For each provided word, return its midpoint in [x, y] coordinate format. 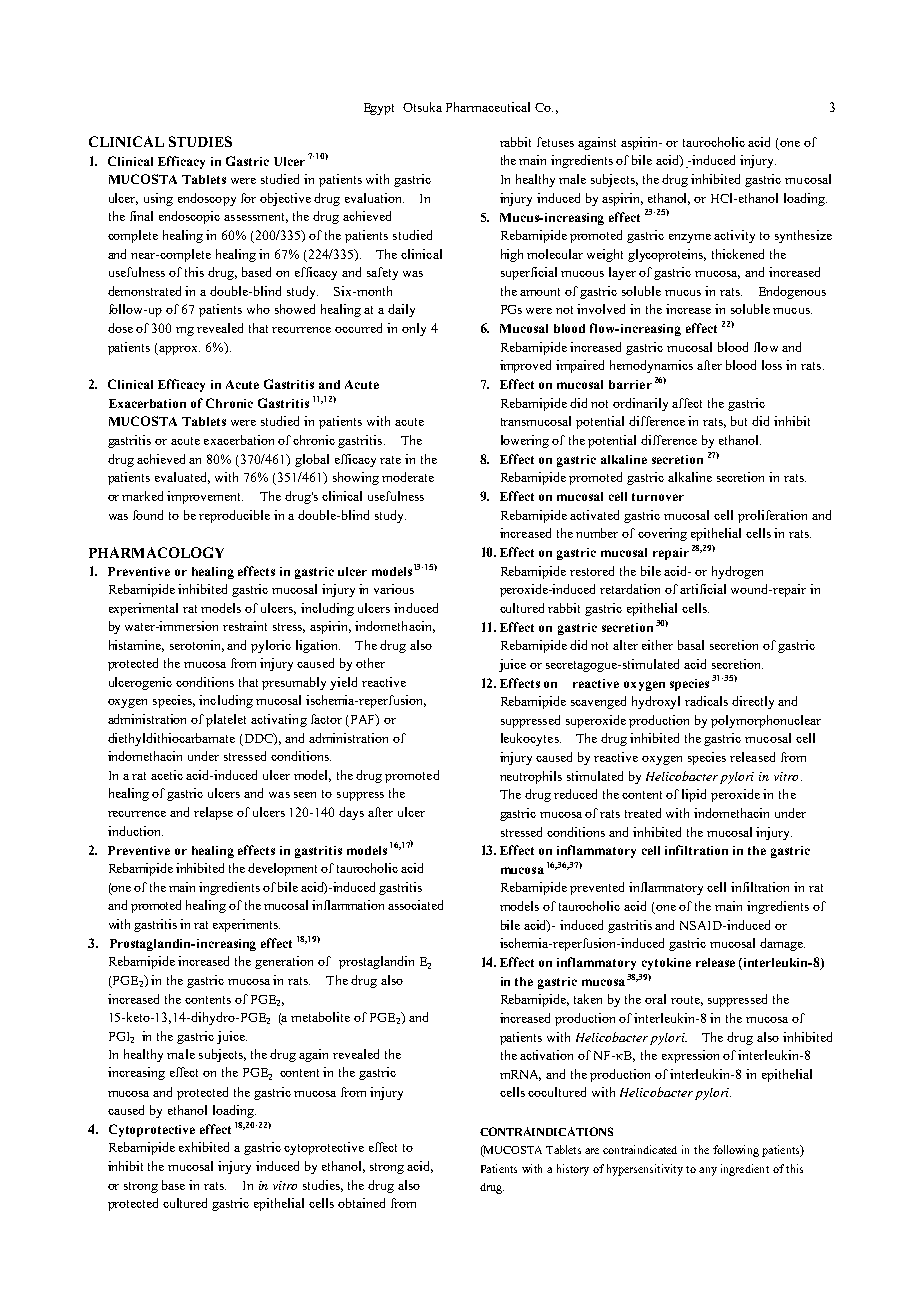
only [414, 329]
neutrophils [531, 777]
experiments [246, 925]
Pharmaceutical [488, 107]
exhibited [204, 1147]
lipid [694, 795]
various [394, 589]
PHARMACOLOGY [156, 552]
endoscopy [207, 199]
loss [772, 365]
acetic [167, 775]
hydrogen [737, 572]
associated [415, 905]
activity [734, 236]
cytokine [666, 964]
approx [179, 350]
